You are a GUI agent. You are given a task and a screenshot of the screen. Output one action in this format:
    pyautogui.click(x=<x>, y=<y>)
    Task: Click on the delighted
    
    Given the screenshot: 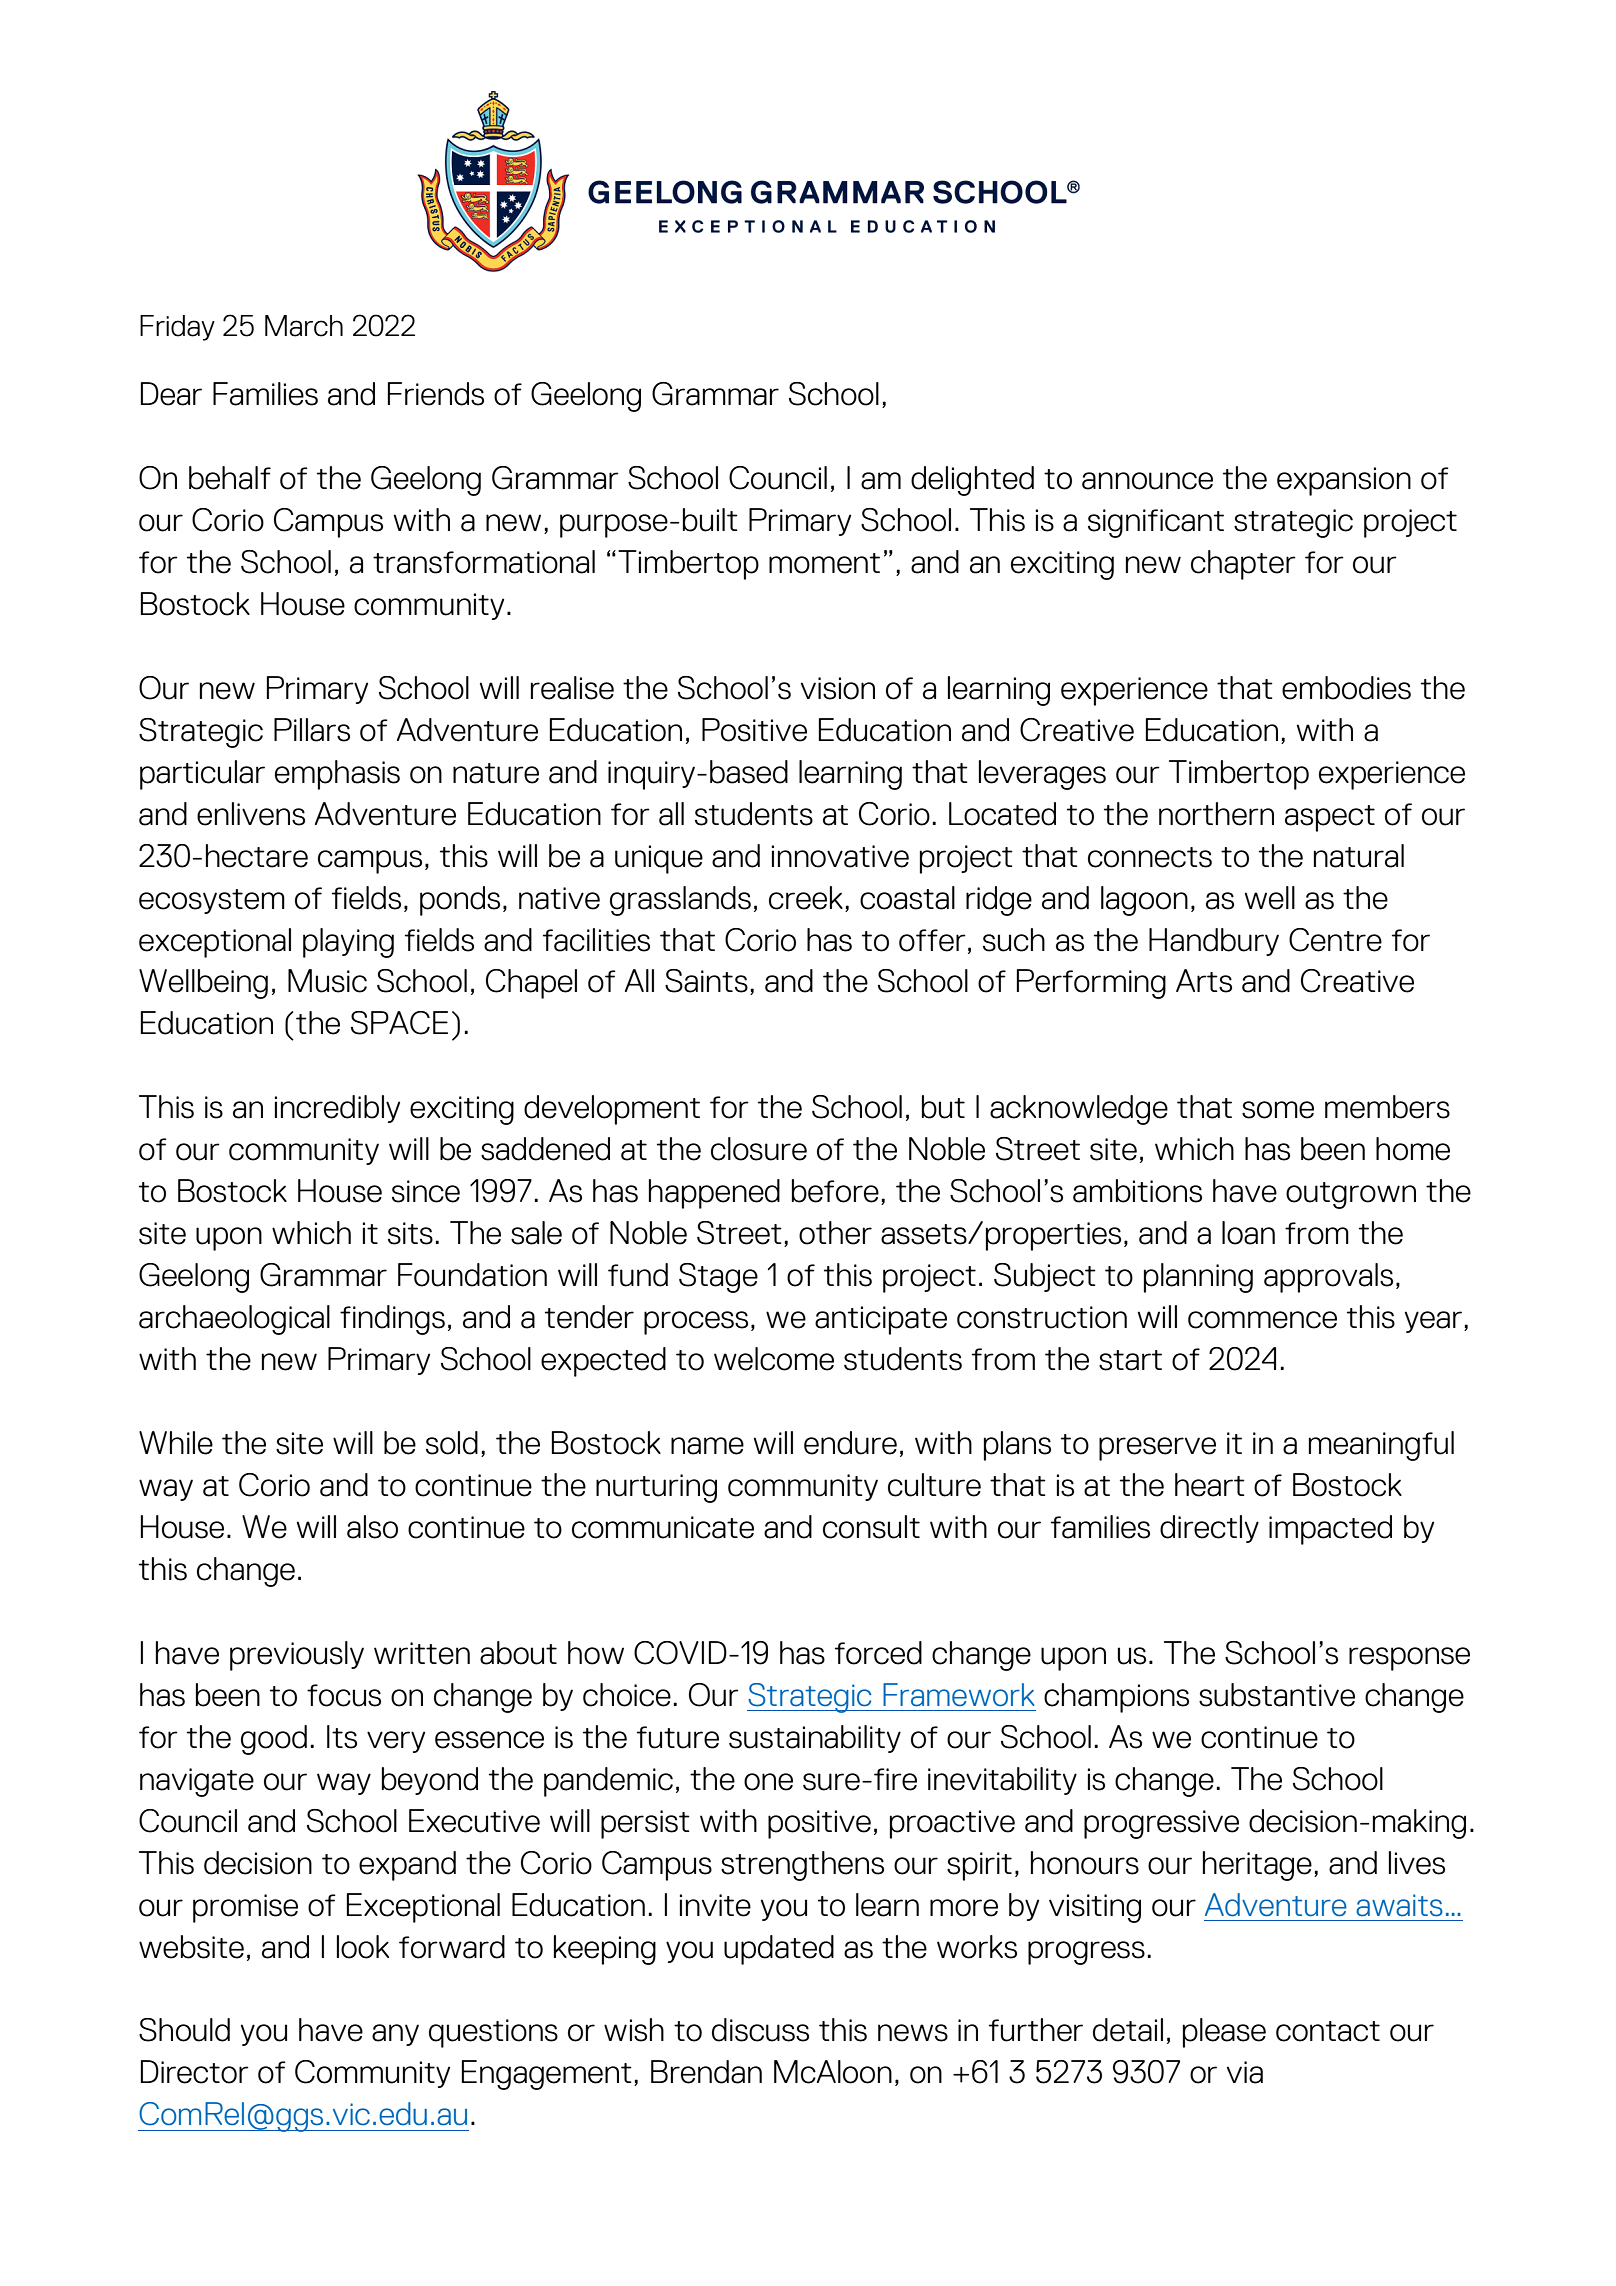 What is the action you would take?
    pyautogui.click(x=972, y=481)
